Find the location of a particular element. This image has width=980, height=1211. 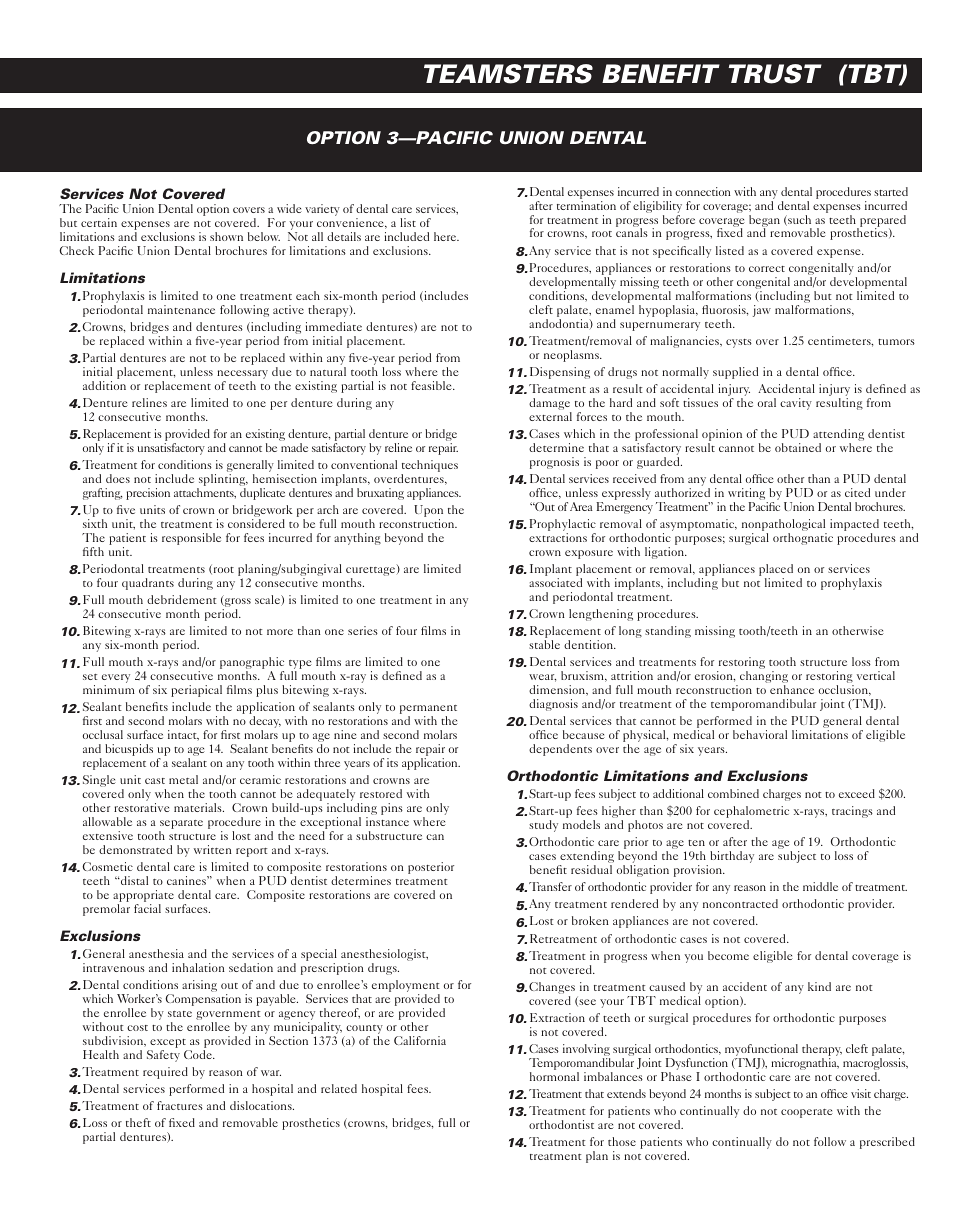

every is located at coordinates (116, 680).
